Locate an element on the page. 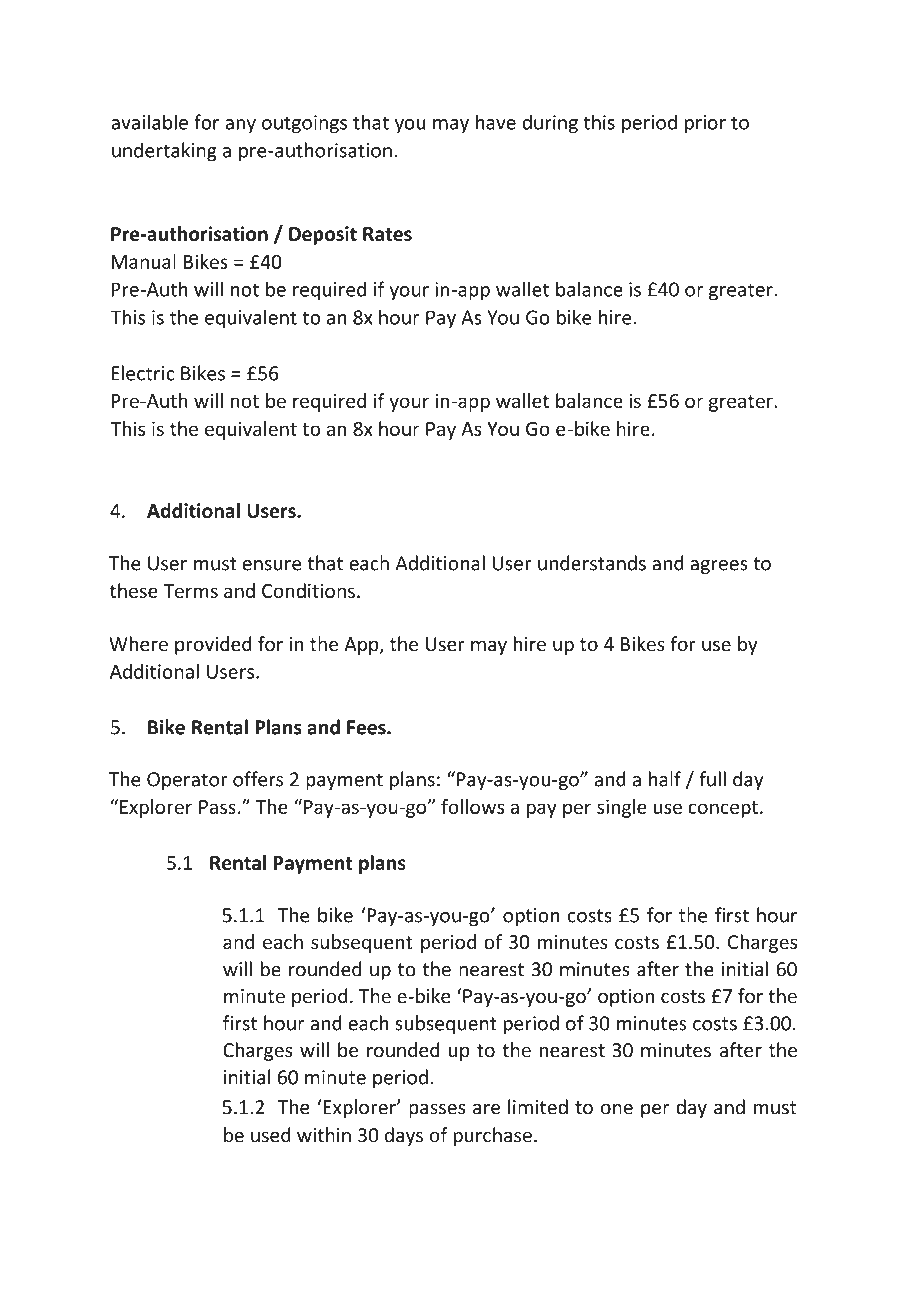  used is located at coordinates (270, 1135).
